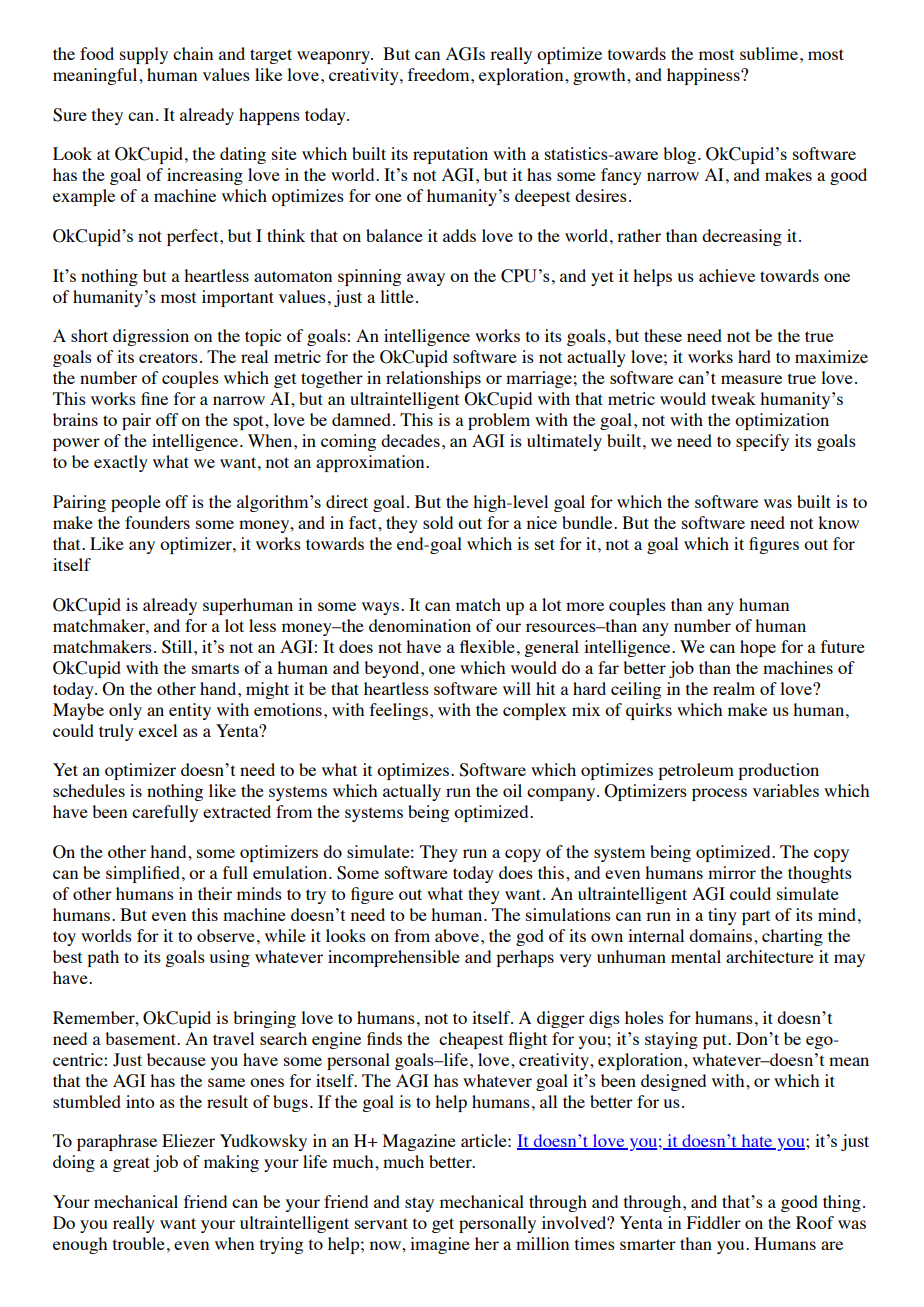 This screenshot has height=1307, width=924. Describe the element at coordinates (438, 522) in the screenshot. I see `sold` at that location.
